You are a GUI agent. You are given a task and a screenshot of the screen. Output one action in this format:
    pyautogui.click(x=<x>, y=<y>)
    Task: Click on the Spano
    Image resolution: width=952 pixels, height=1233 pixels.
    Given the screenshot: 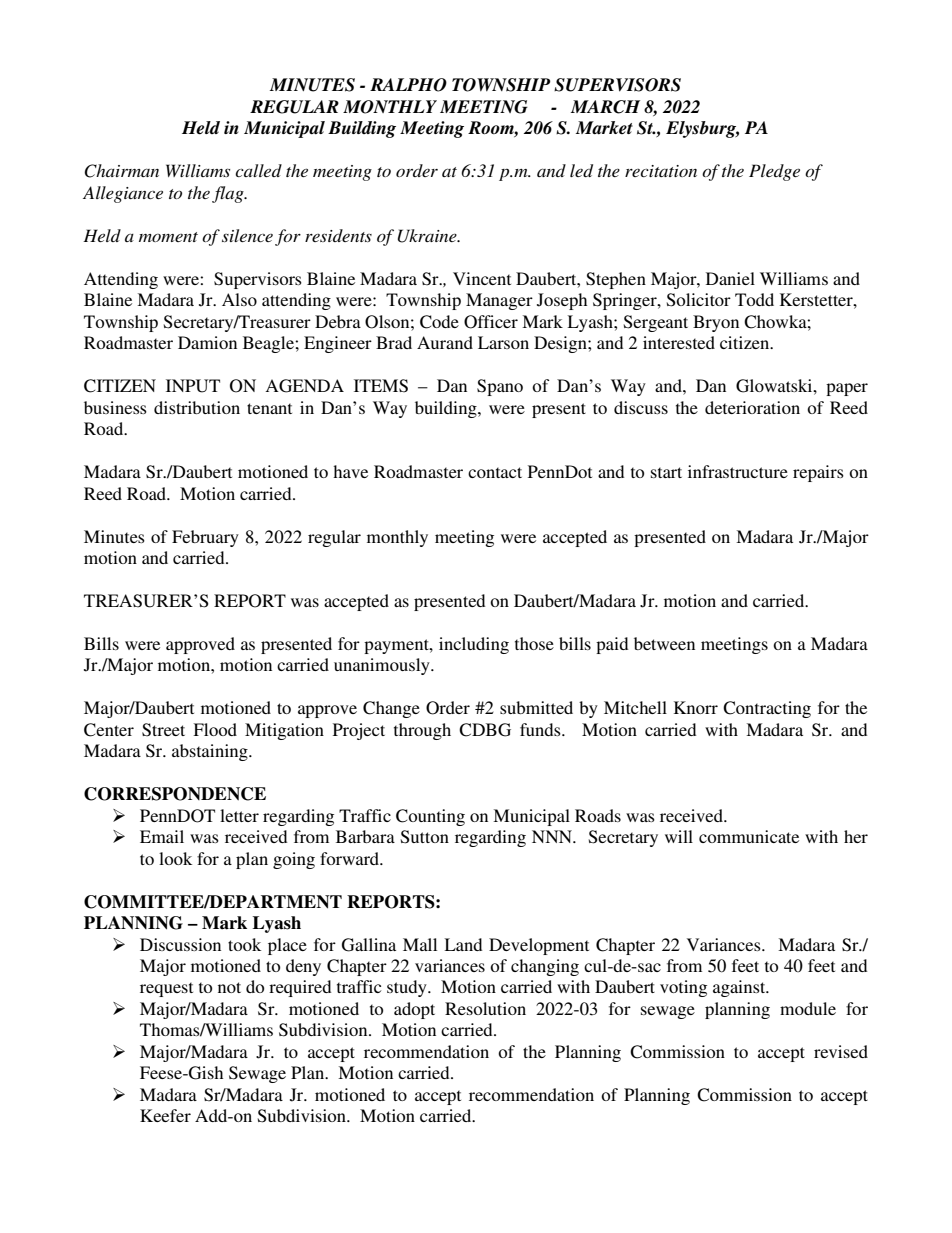 What is the action you would take?
    pyautogui.click(x=500, y=387)
